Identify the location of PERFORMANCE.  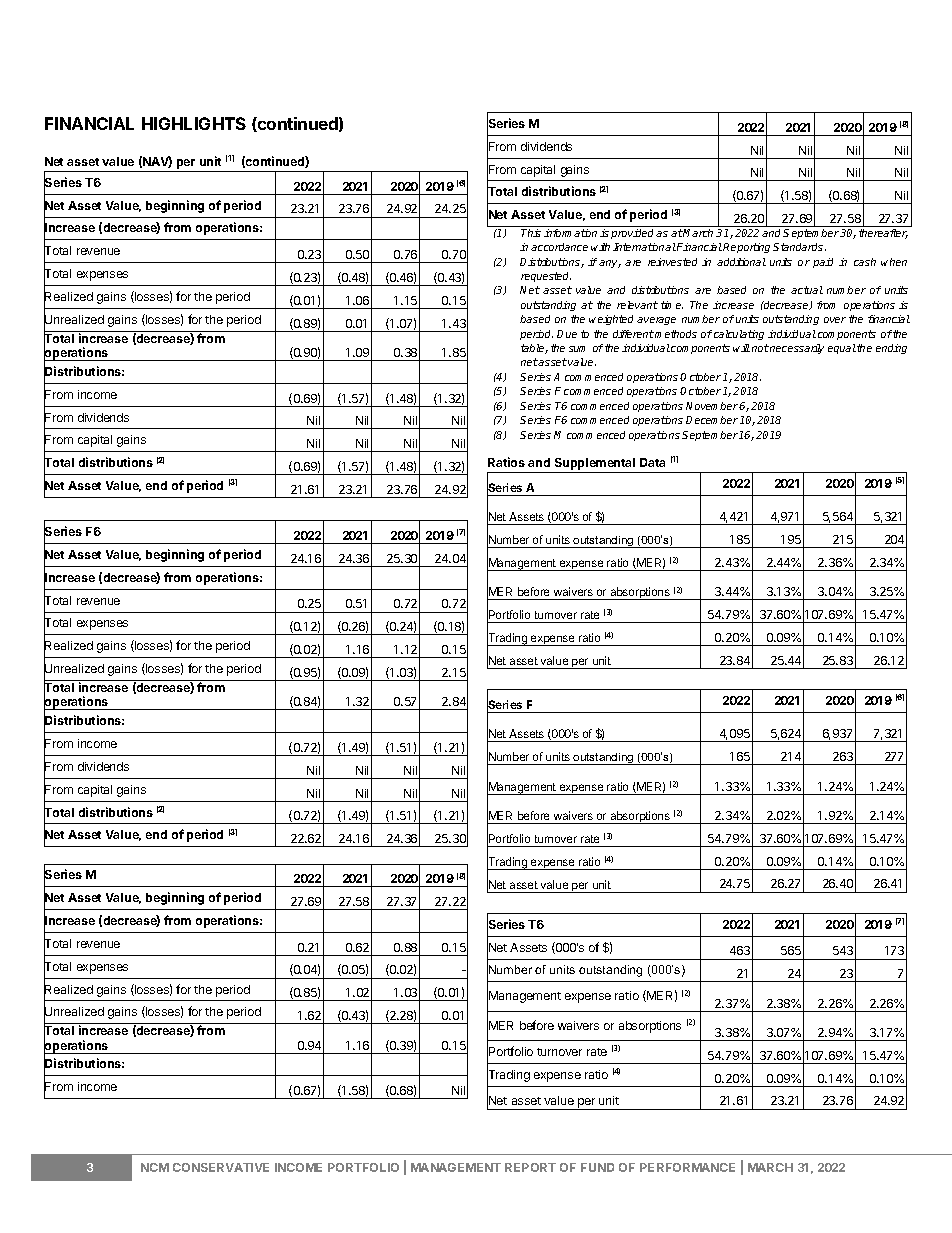
(687, 1167).
